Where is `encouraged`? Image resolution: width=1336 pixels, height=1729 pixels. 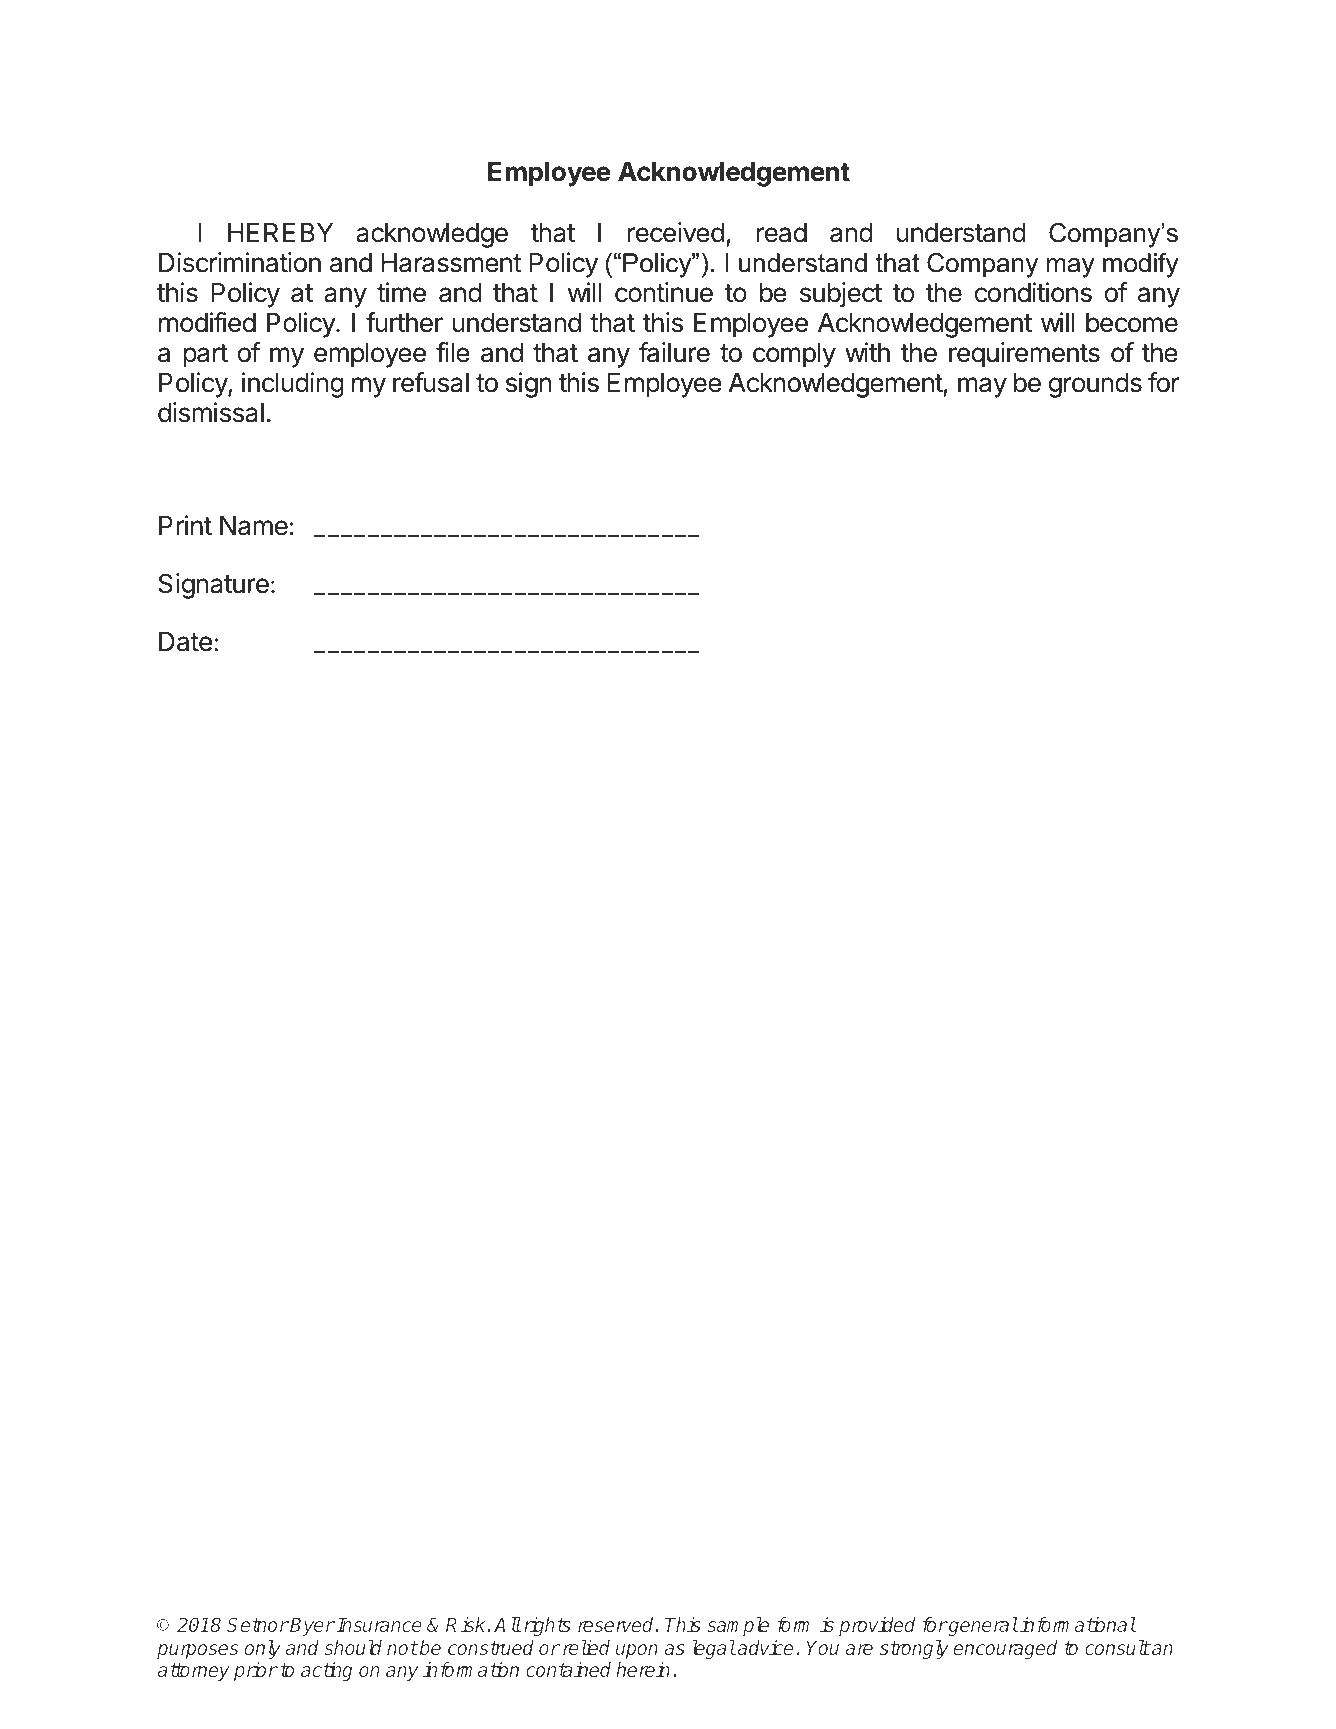 encouraged is located at coordinates (1005, 1649).
